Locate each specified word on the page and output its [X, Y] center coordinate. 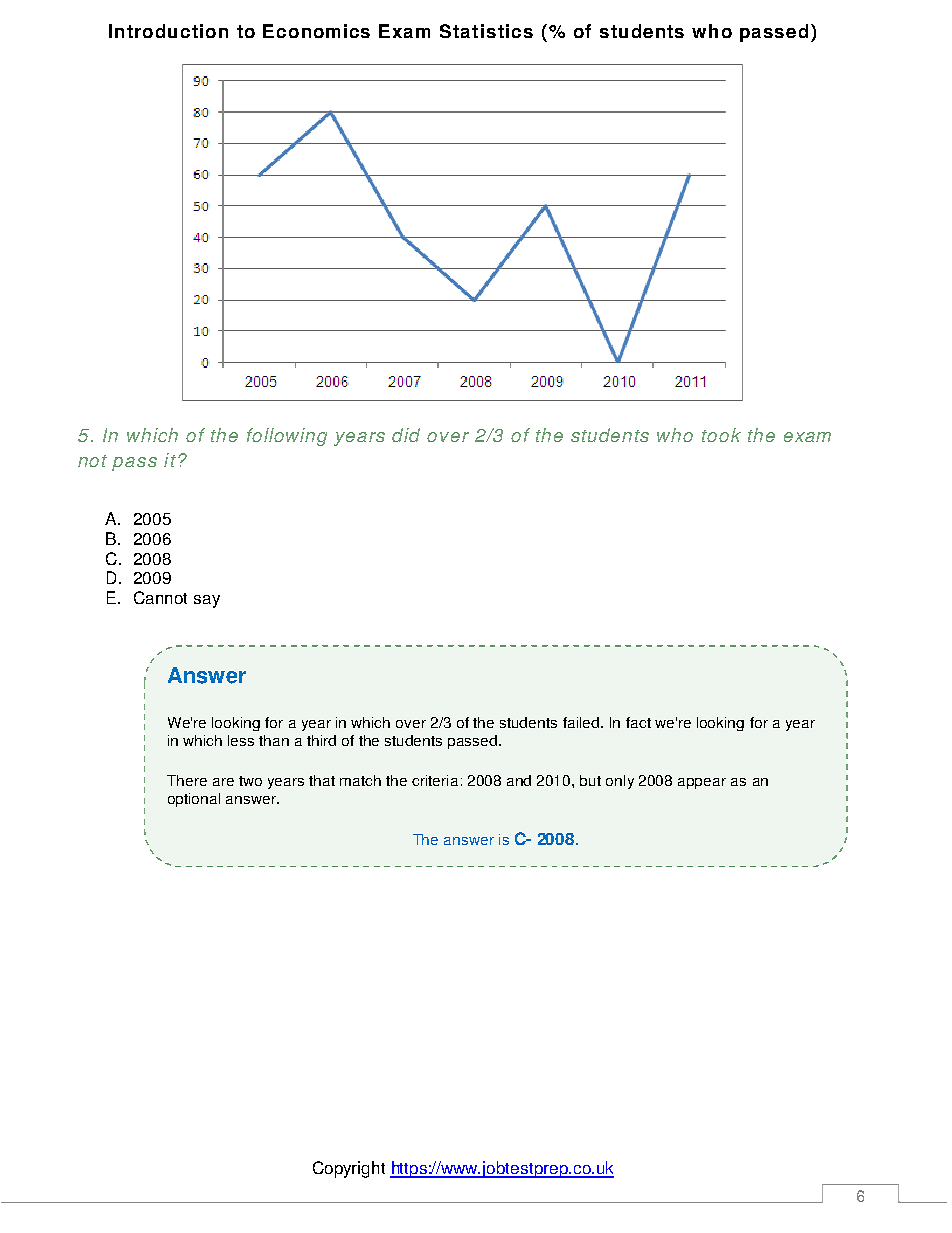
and [519, 780]
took [721, 435]
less [241, 740]
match [360, 780]
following [287, 437]
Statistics [486, 31]
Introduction [168, 31]
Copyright [349, 1169]
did [406, 435]
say [207, 601]
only [620, 782]
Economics [316, 31]
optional [194, 800]
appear [702, 783]
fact [638, 722]
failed [581, 722]
